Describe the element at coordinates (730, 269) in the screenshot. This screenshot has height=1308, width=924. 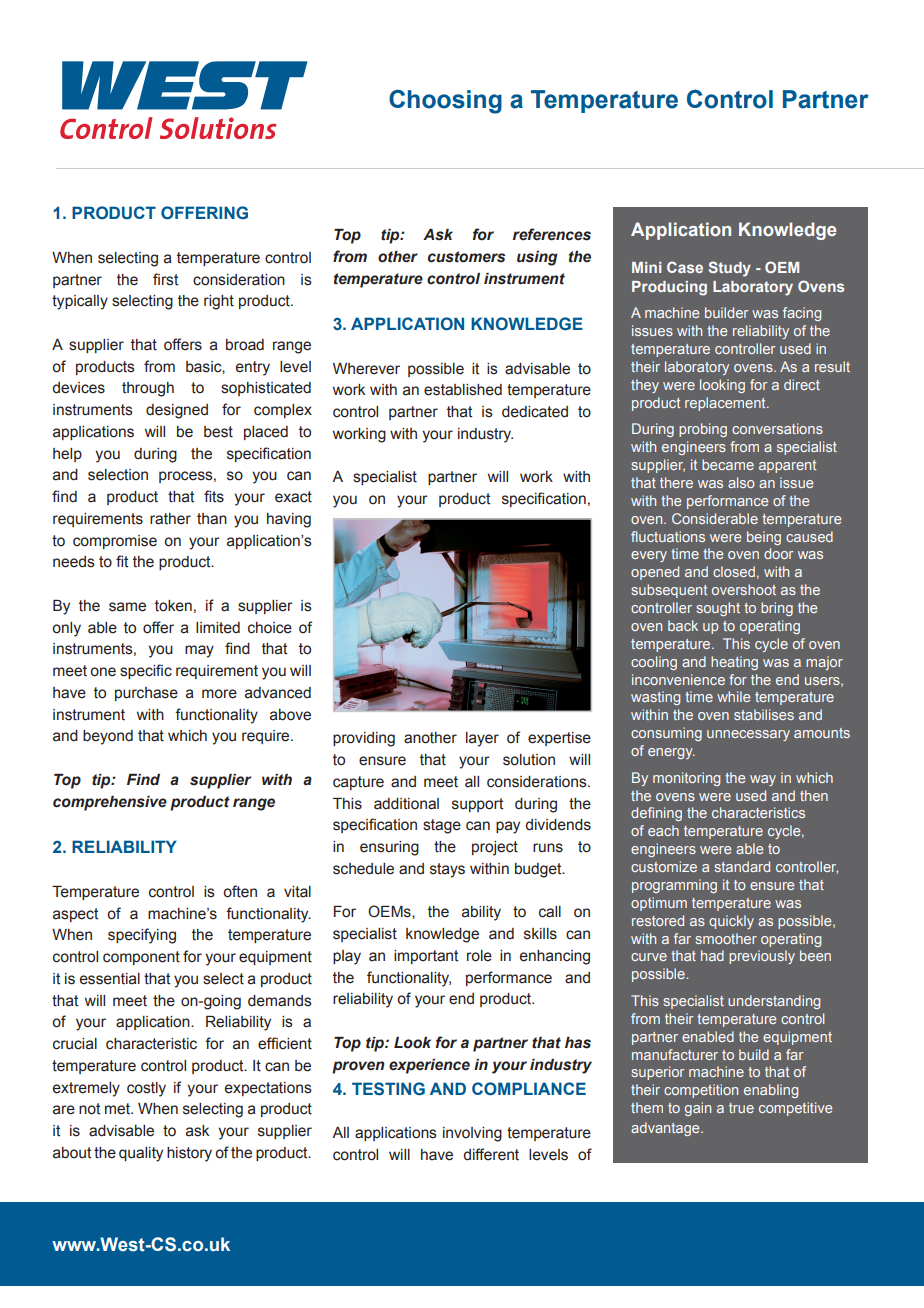
I see `Study` at that location.
